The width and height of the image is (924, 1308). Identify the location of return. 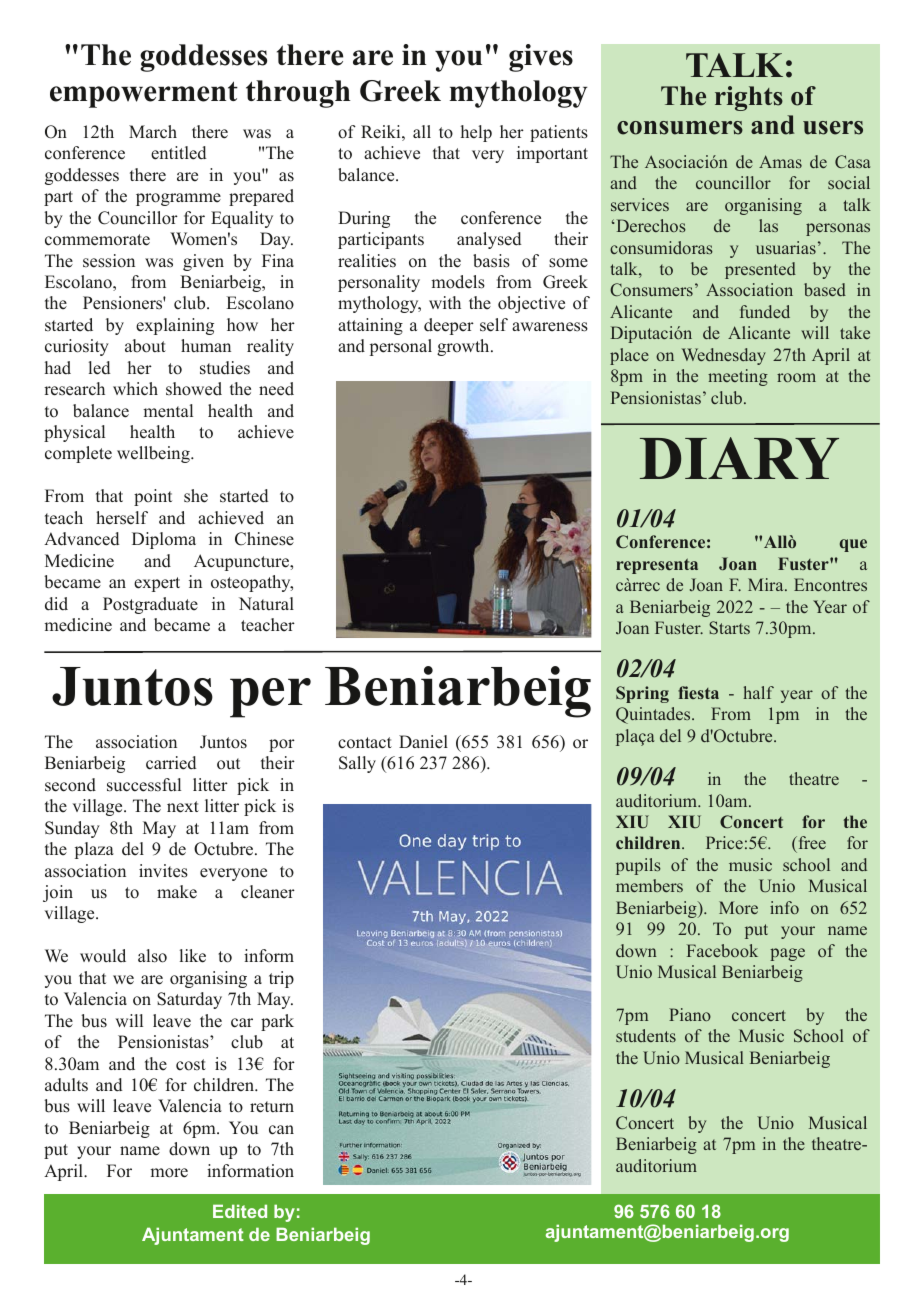
(272, 1107).
